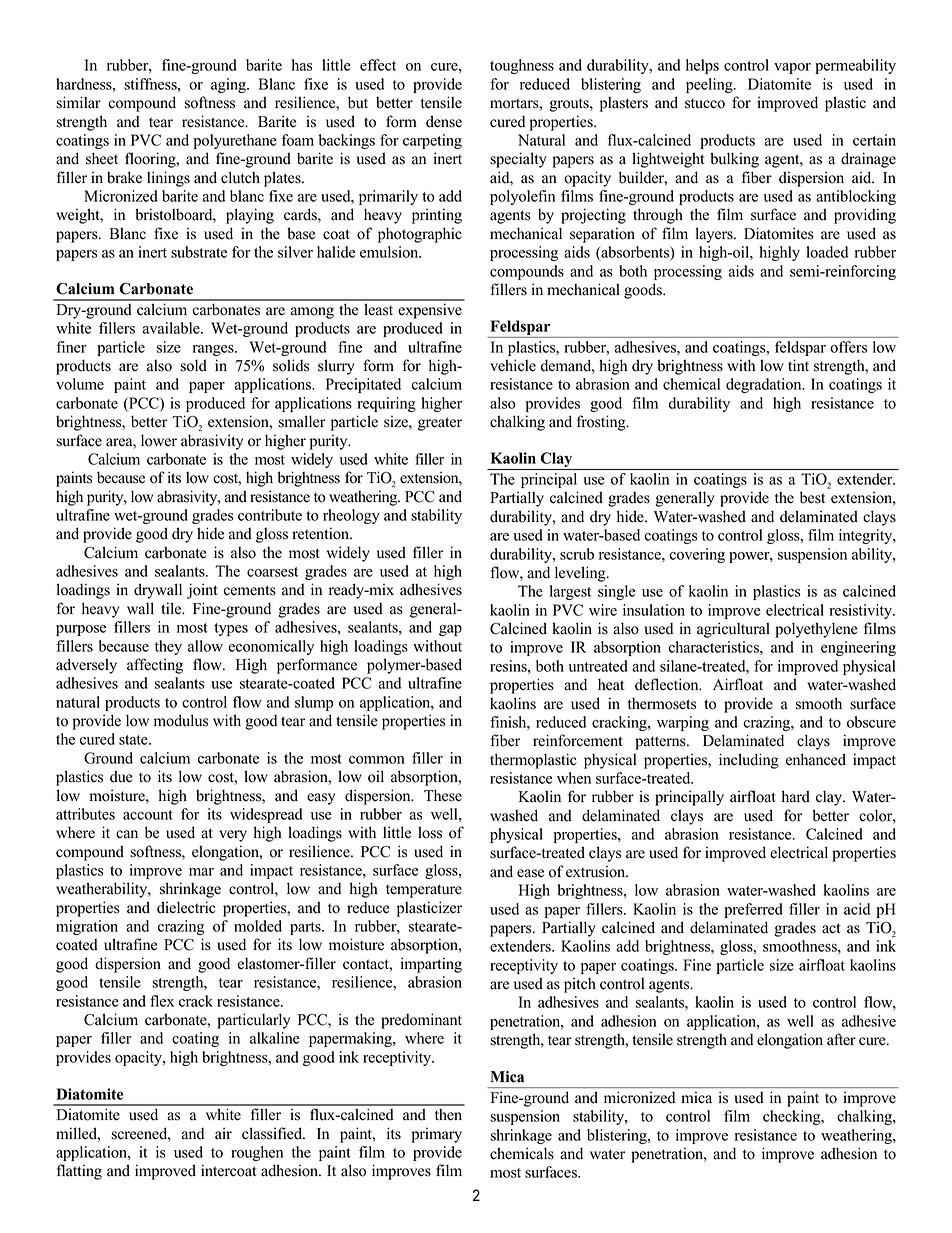 This screenshot has width=952, height=1233. I want to click on greater, so click(440, 424).
